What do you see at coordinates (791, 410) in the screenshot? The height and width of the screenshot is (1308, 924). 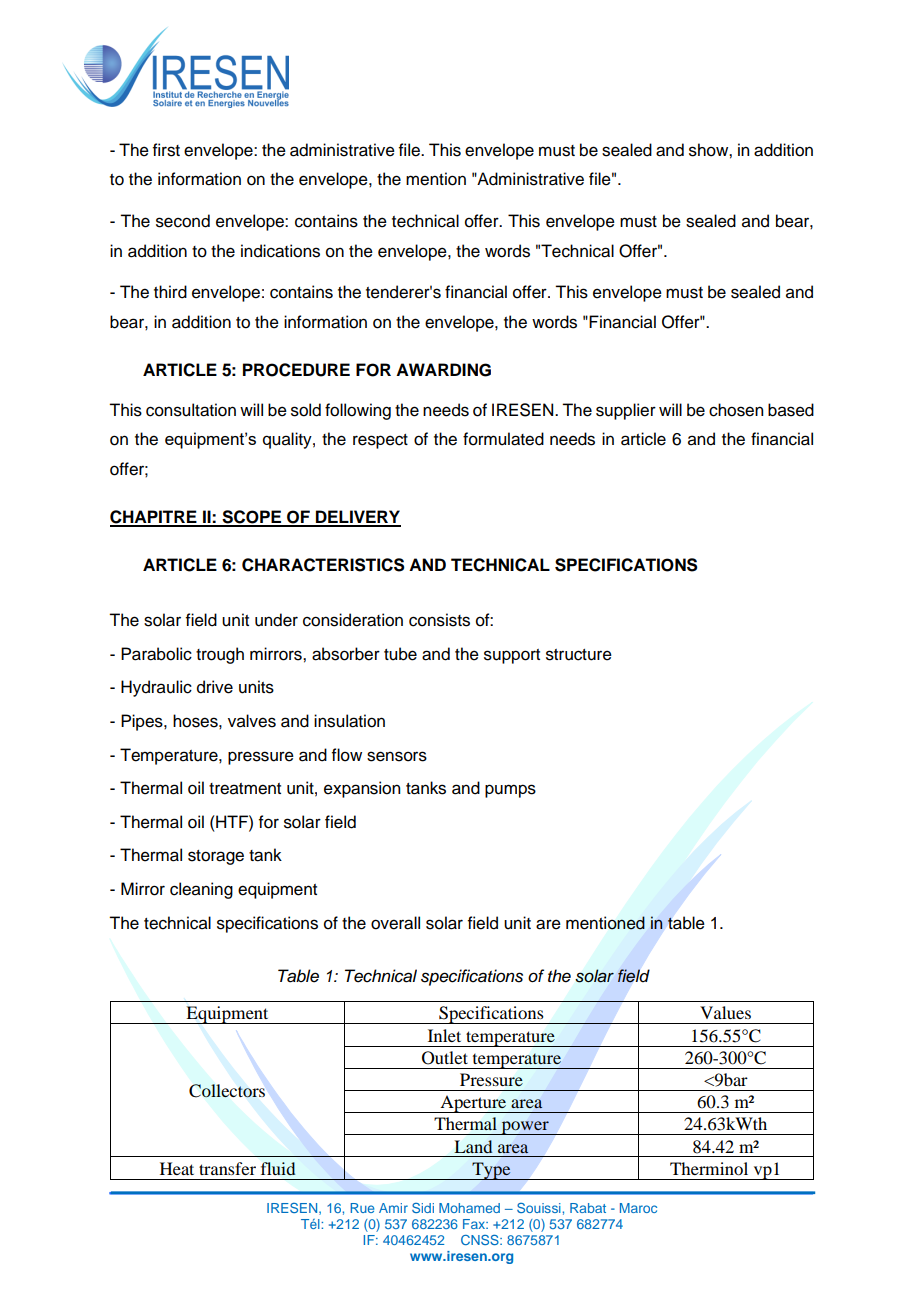 I see `based` at bounding box center [791, 410].
